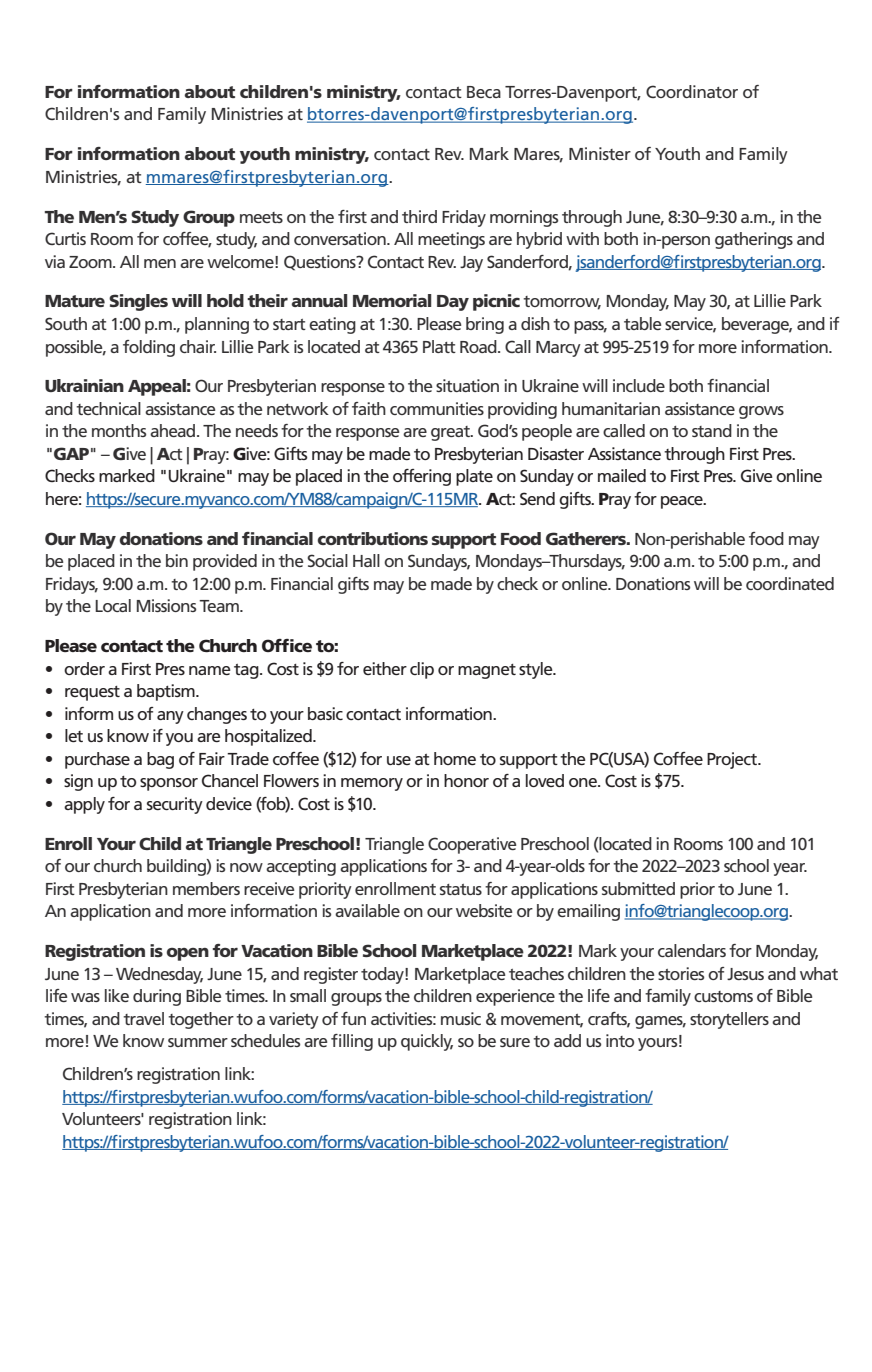  What do you see at coordinates (366, 560) in the document?
I see `Hall` at bounding box center [366, 560].
